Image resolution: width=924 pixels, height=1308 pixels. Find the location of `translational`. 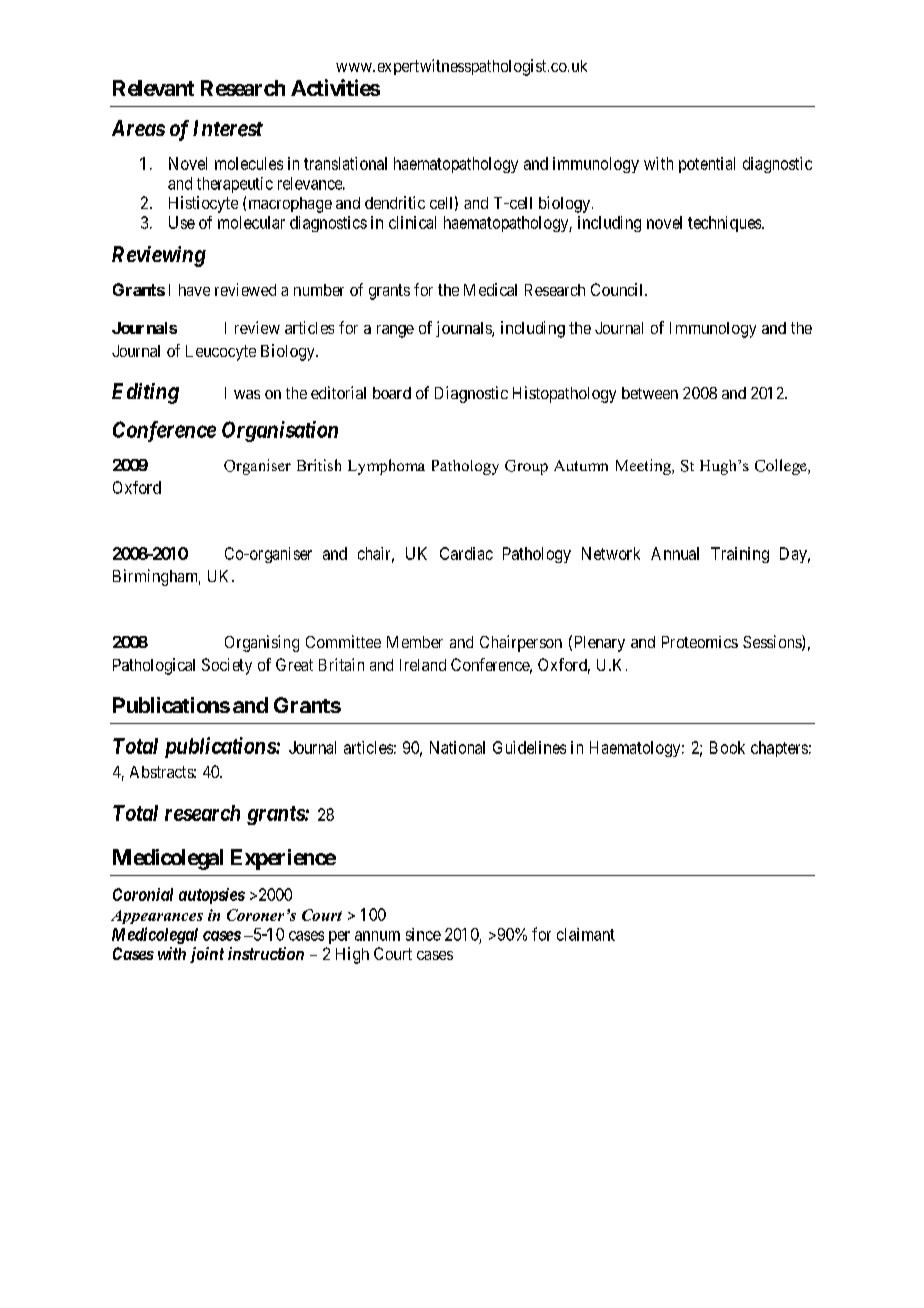

translational is located at coordinates (345, 163).
